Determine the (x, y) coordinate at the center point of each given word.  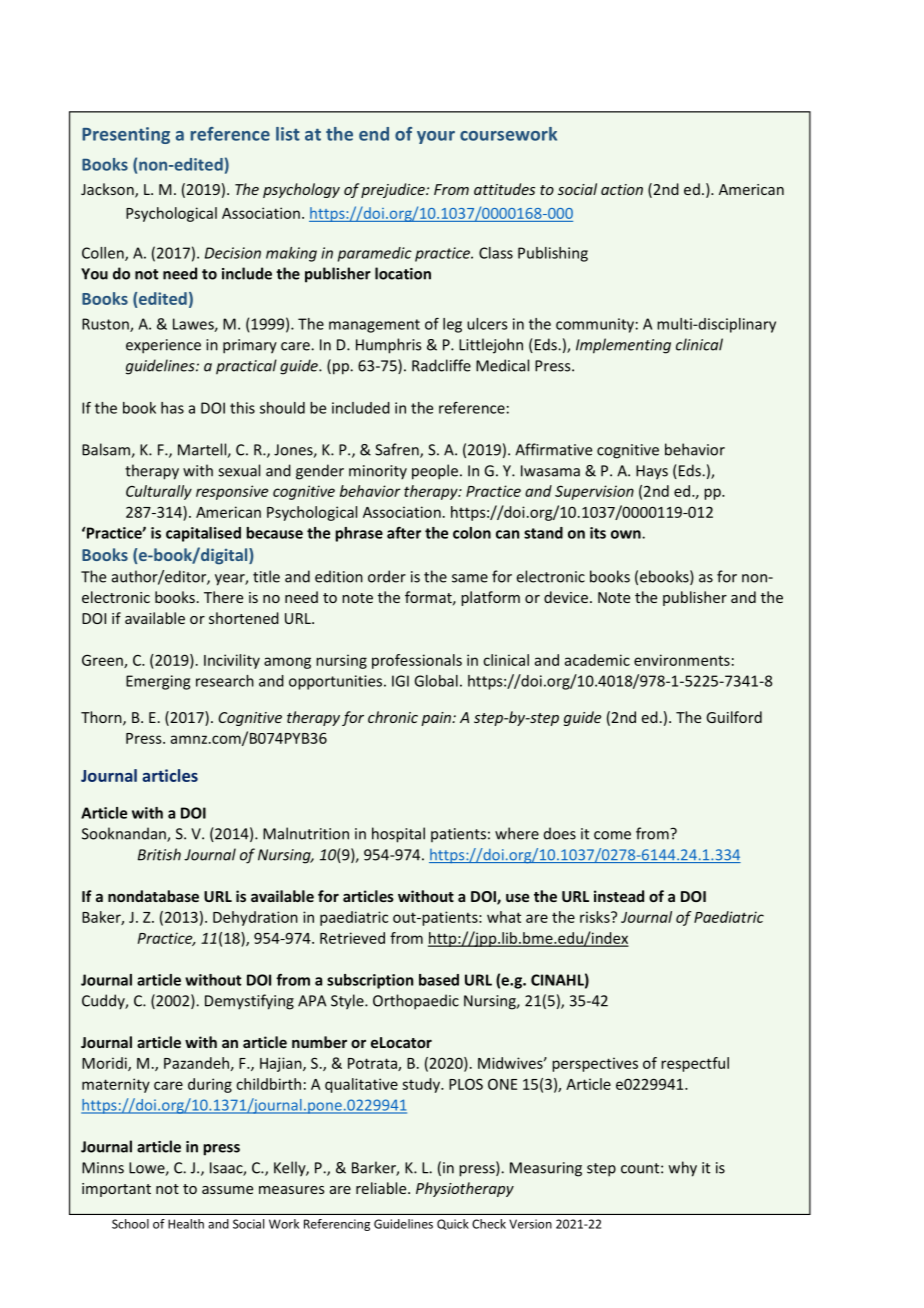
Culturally (159, 492)
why (683, 1169)
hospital (398, 835)
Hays (652, 472)
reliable (382, 1188)
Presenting (126, 135)
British (159, 854)
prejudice (394, 190)
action (622, 189)
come (612, 835)
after (404, 532)
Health (186, 1224)
